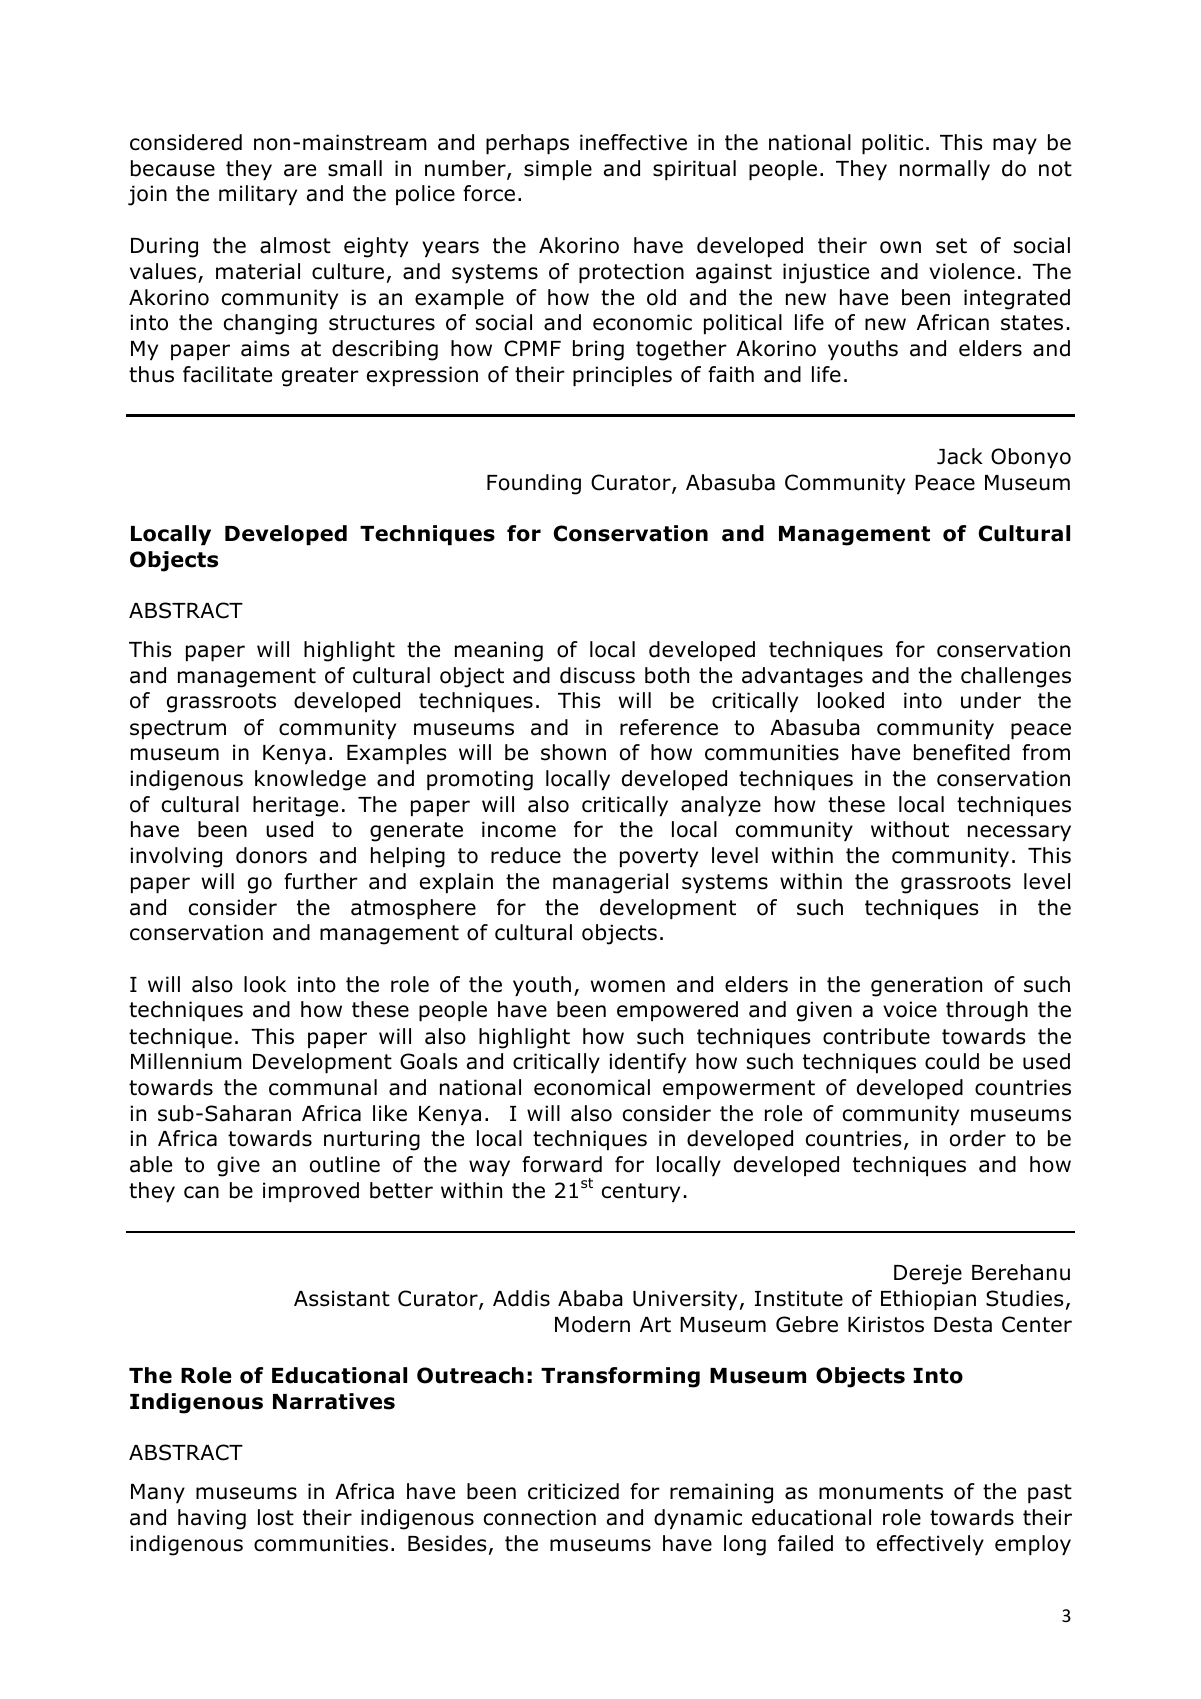 The height and width of the page is (1699, 1201). Describe the element at coordinates (227, 374) in the page. I see `facilitate` at that location.
